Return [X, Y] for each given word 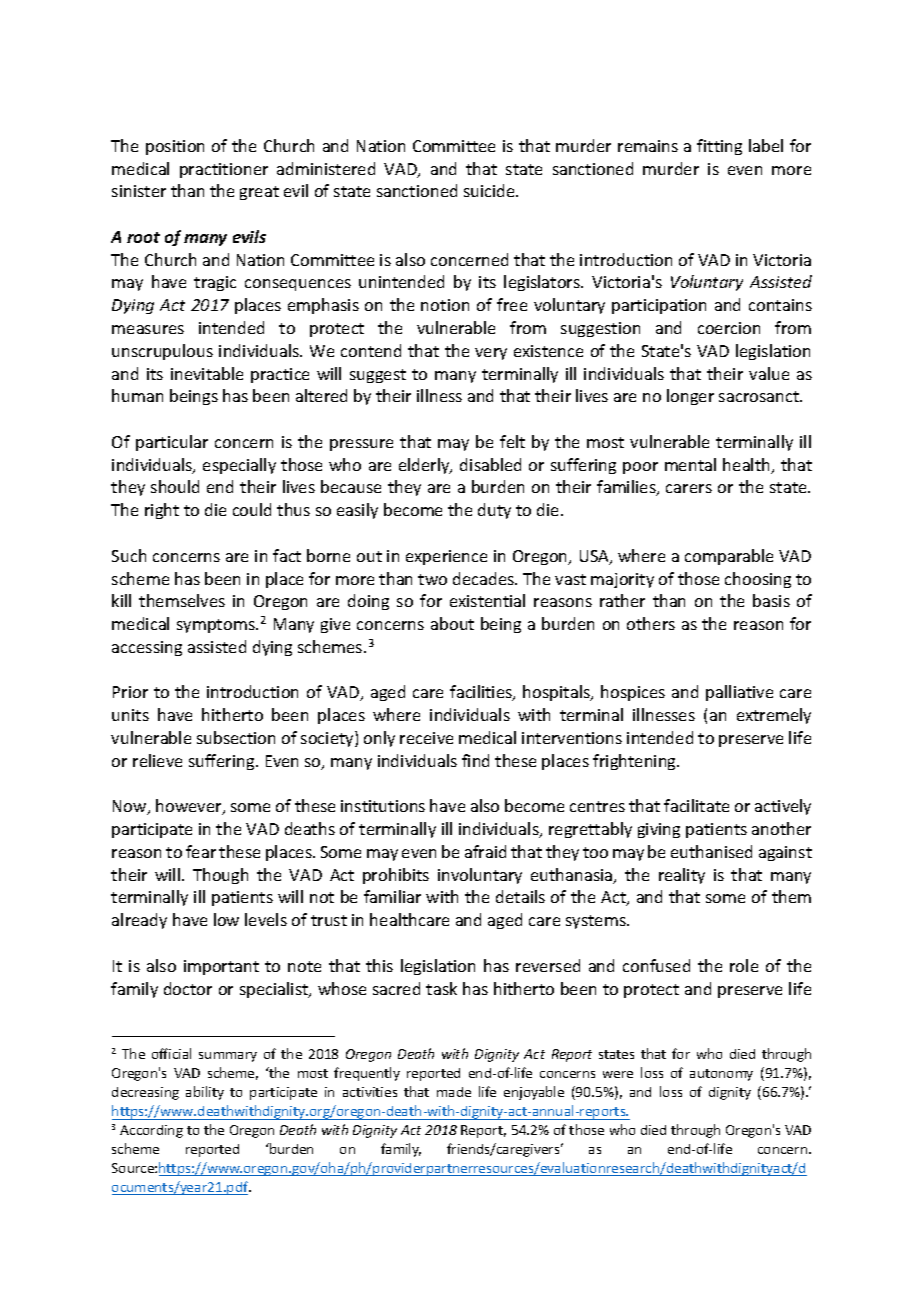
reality [682, 876]
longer [690, 397]
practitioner [224, 170]
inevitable [207, 373]
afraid [485, 851]
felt [512, 441]
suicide [490, 190]
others [651, 623]
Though [220, 876]
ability [205, 1093]
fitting [719, 147]
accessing [147, 648]
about [452, 623]
